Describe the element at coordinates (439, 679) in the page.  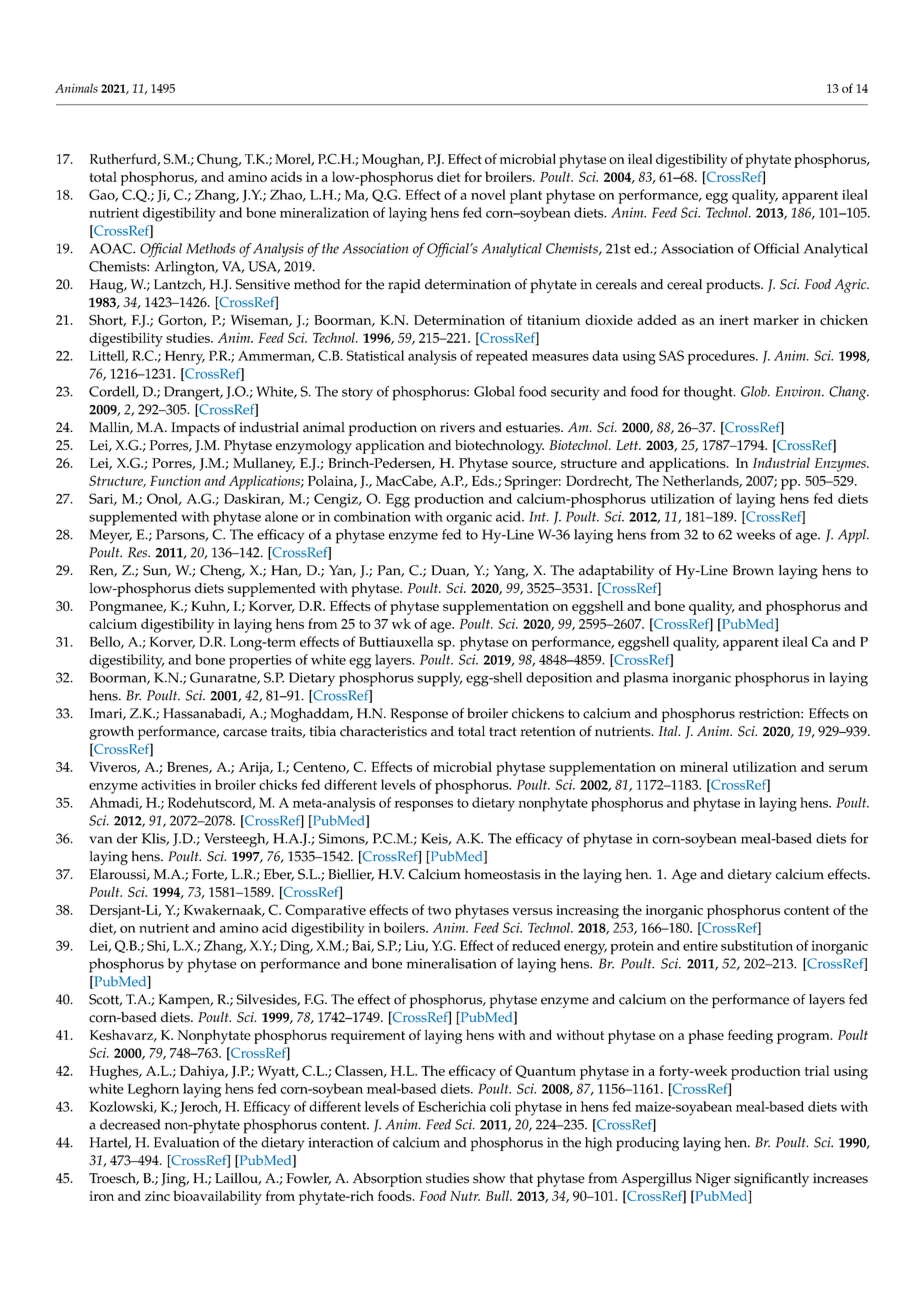
I see `supply` at that location.
